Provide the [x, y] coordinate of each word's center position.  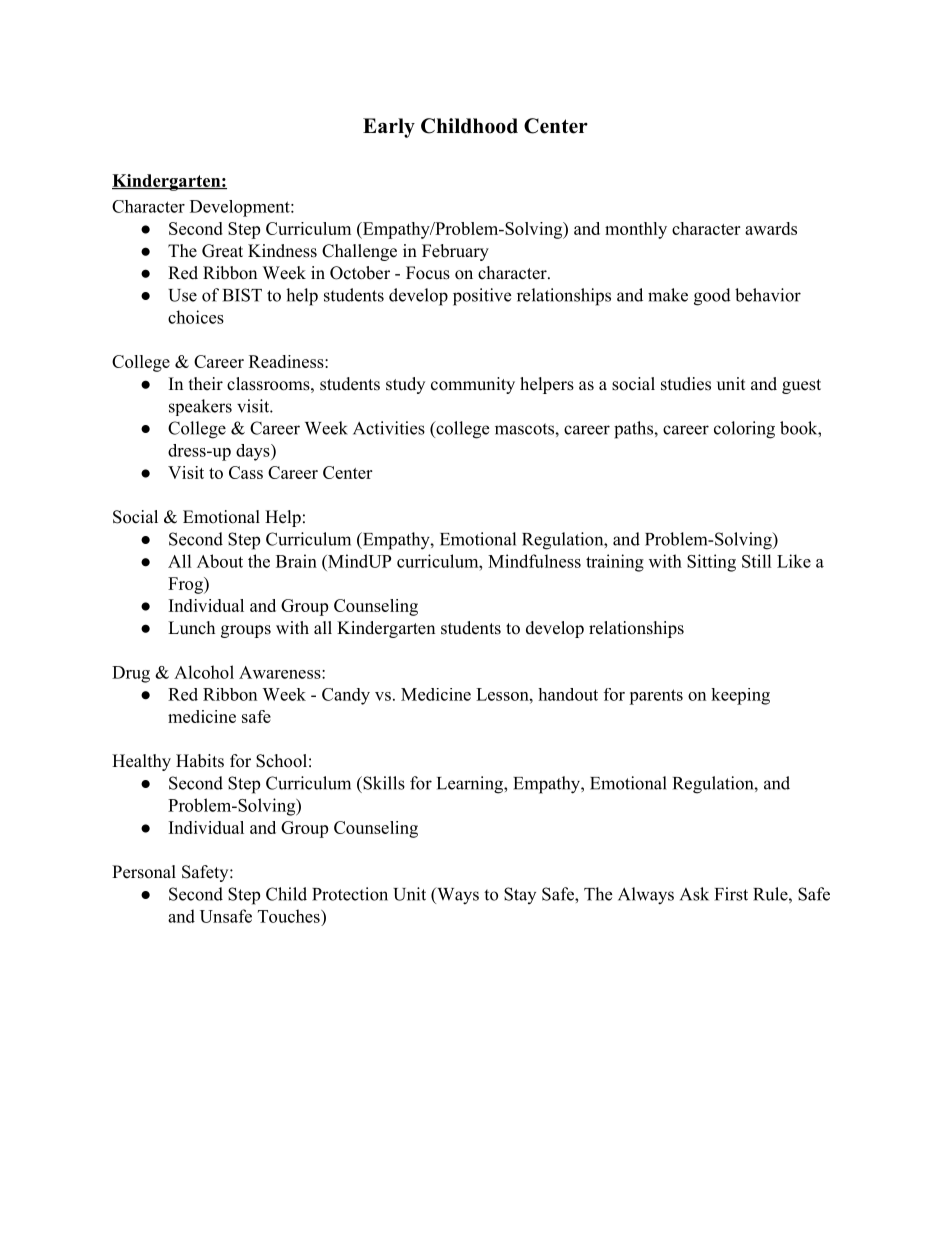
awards [771, 228]
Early [389, 128]
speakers [200, 407]
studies [686, 384]
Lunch [191, 627]
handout [568, 694]
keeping [740, 696]
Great [222, 251]
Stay [520, 895]
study [405, 385]
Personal [144, 872]
